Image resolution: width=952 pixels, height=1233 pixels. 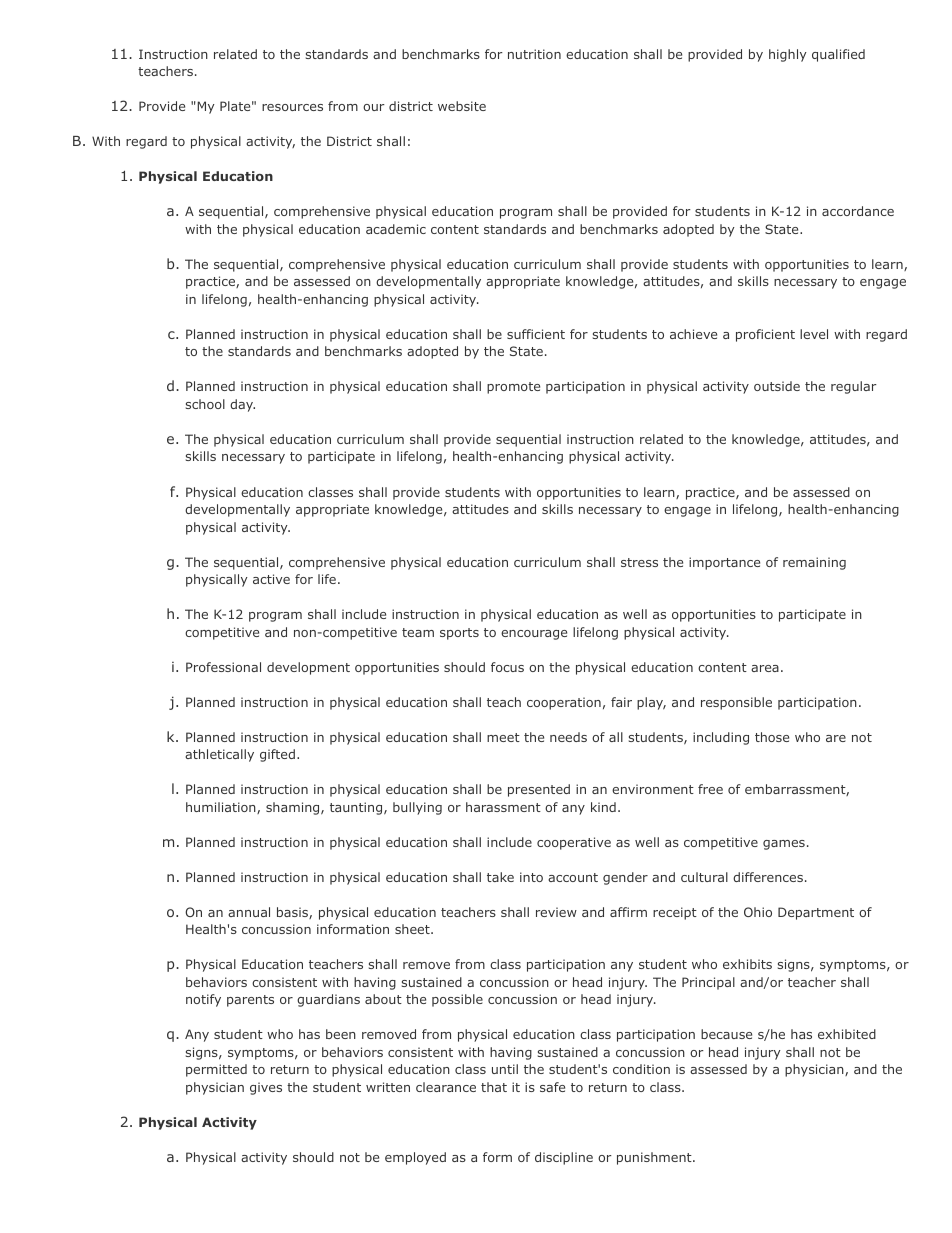 I want to click on day, so click(x=242, y=405).
